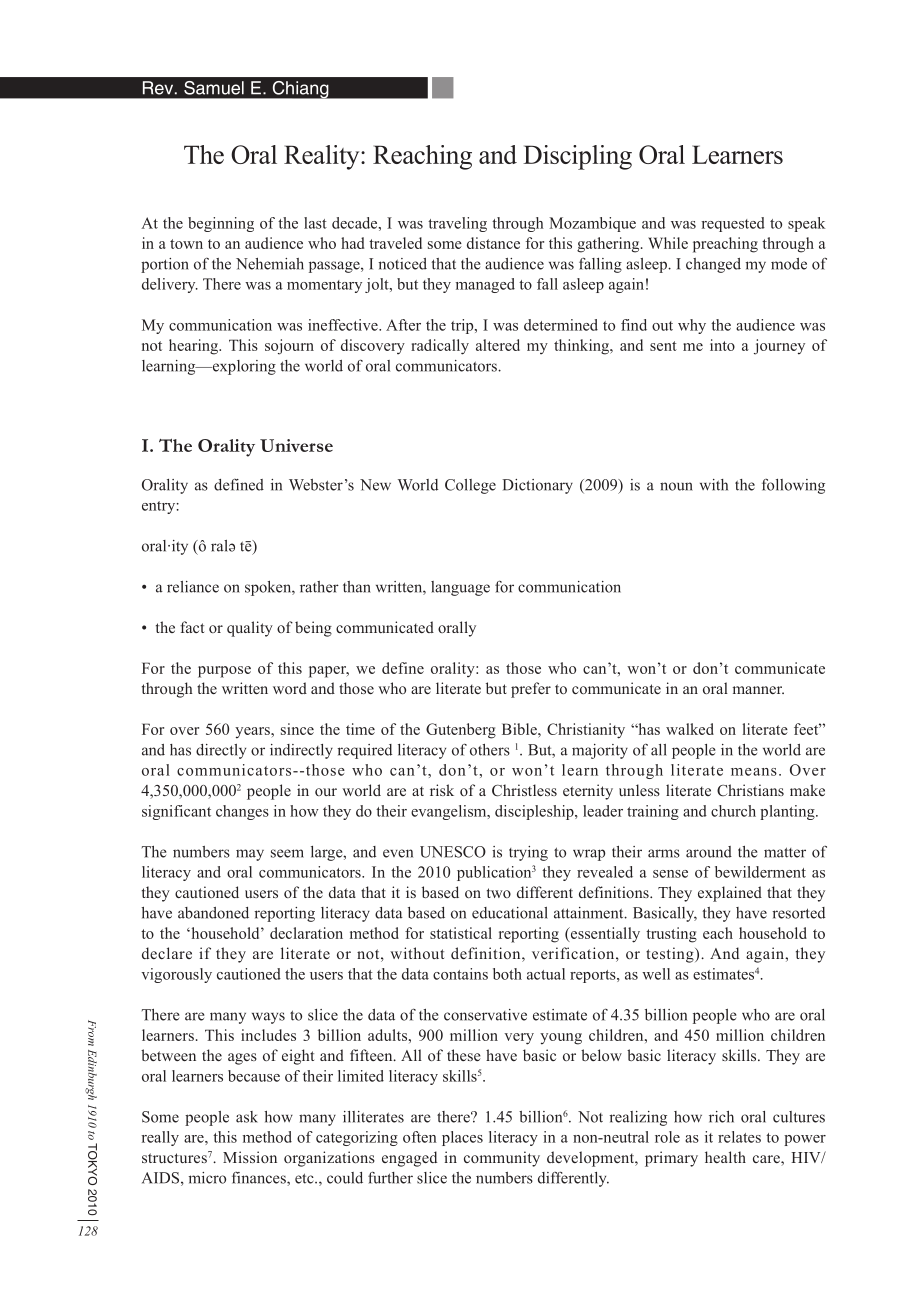 Image resolution: width=924 pixels, height=1297 pixels. What do you see at coordinates (296, 445) in the page?
I see `Universe` at bounding box center [296, 445].
